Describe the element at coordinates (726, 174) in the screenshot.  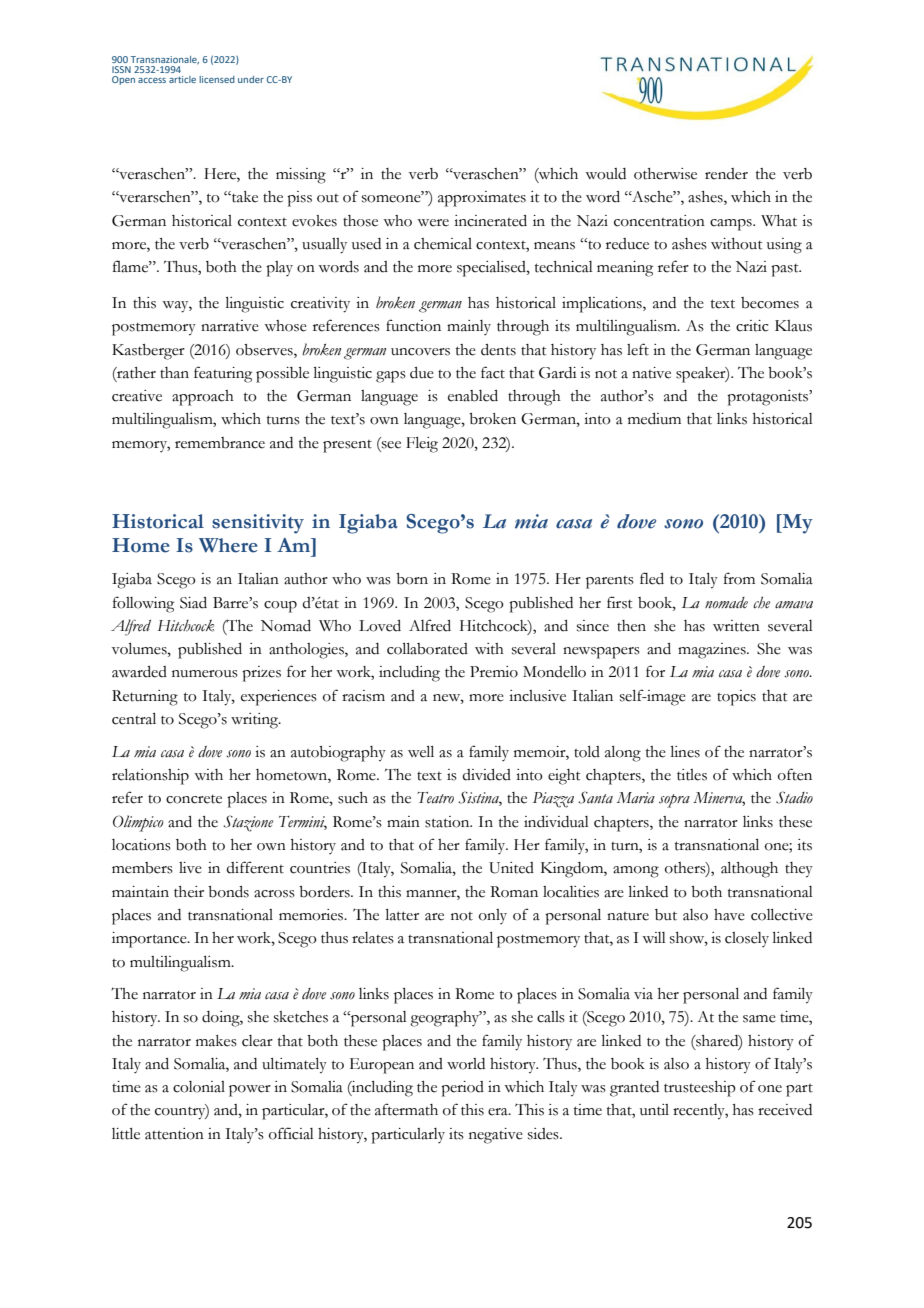
I see `render` at that location.
